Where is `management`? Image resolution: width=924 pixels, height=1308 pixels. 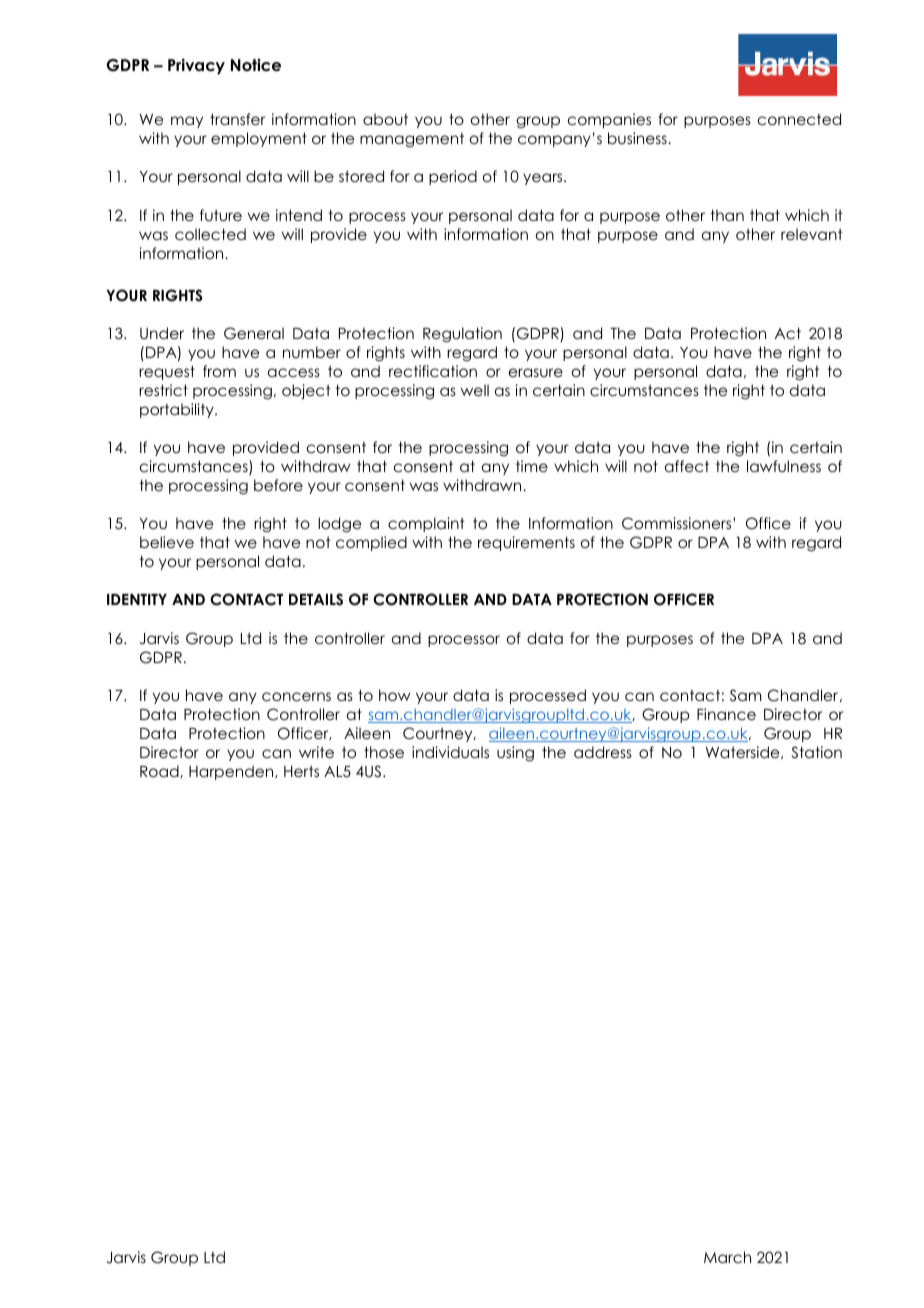
management is located at coordinates (412, 140).
